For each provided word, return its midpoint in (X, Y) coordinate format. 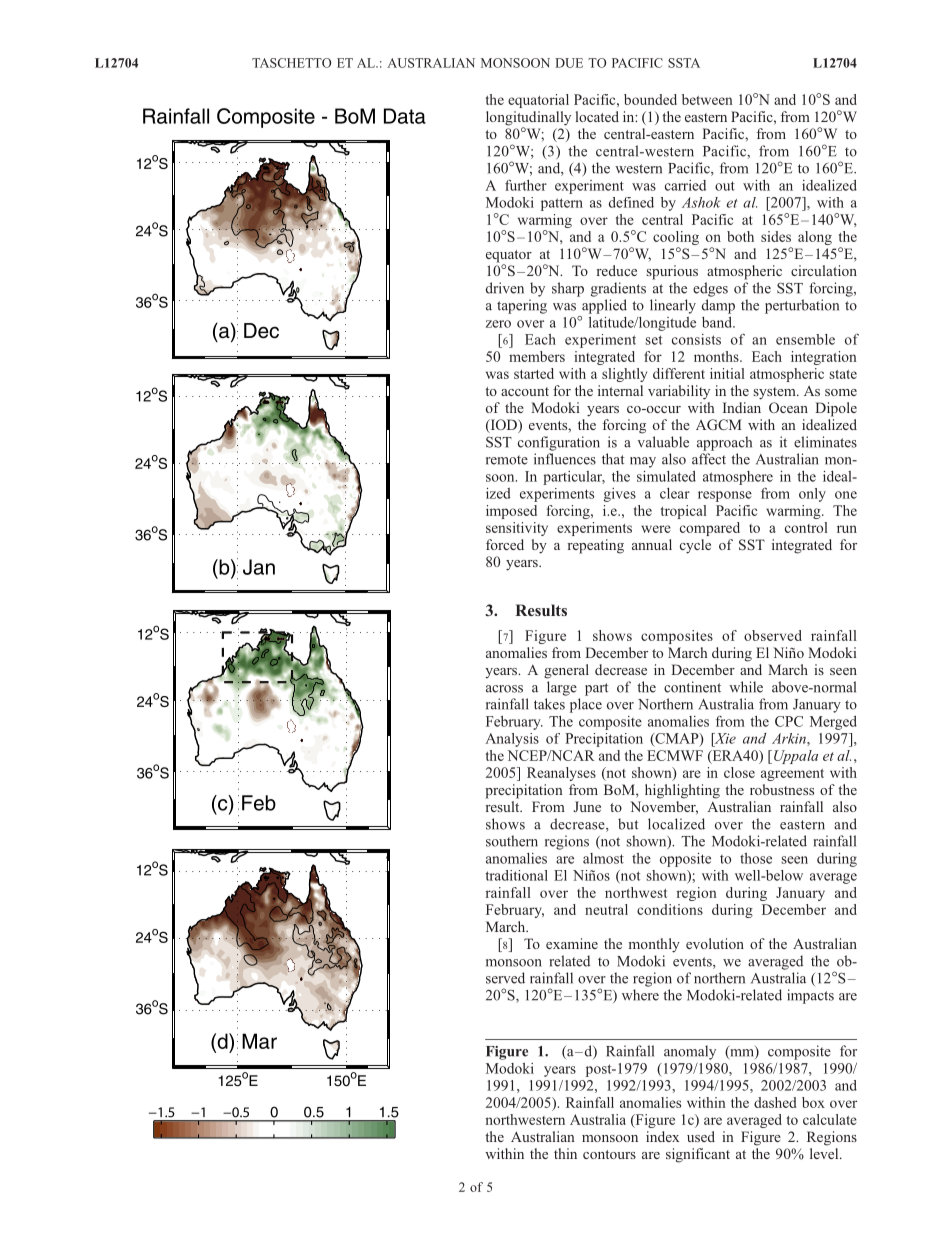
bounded (650, 99)
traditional (516, 875)
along (815, 238)
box (813, 1102)
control (806, 527)
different (679, 373)
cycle (695, 546)
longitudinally (528, 119)
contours (609, 1154)
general (566, 671)
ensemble (805, 339)
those (756, 858)
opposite (685, 860)
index (662, 1136)
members (537, 356)
